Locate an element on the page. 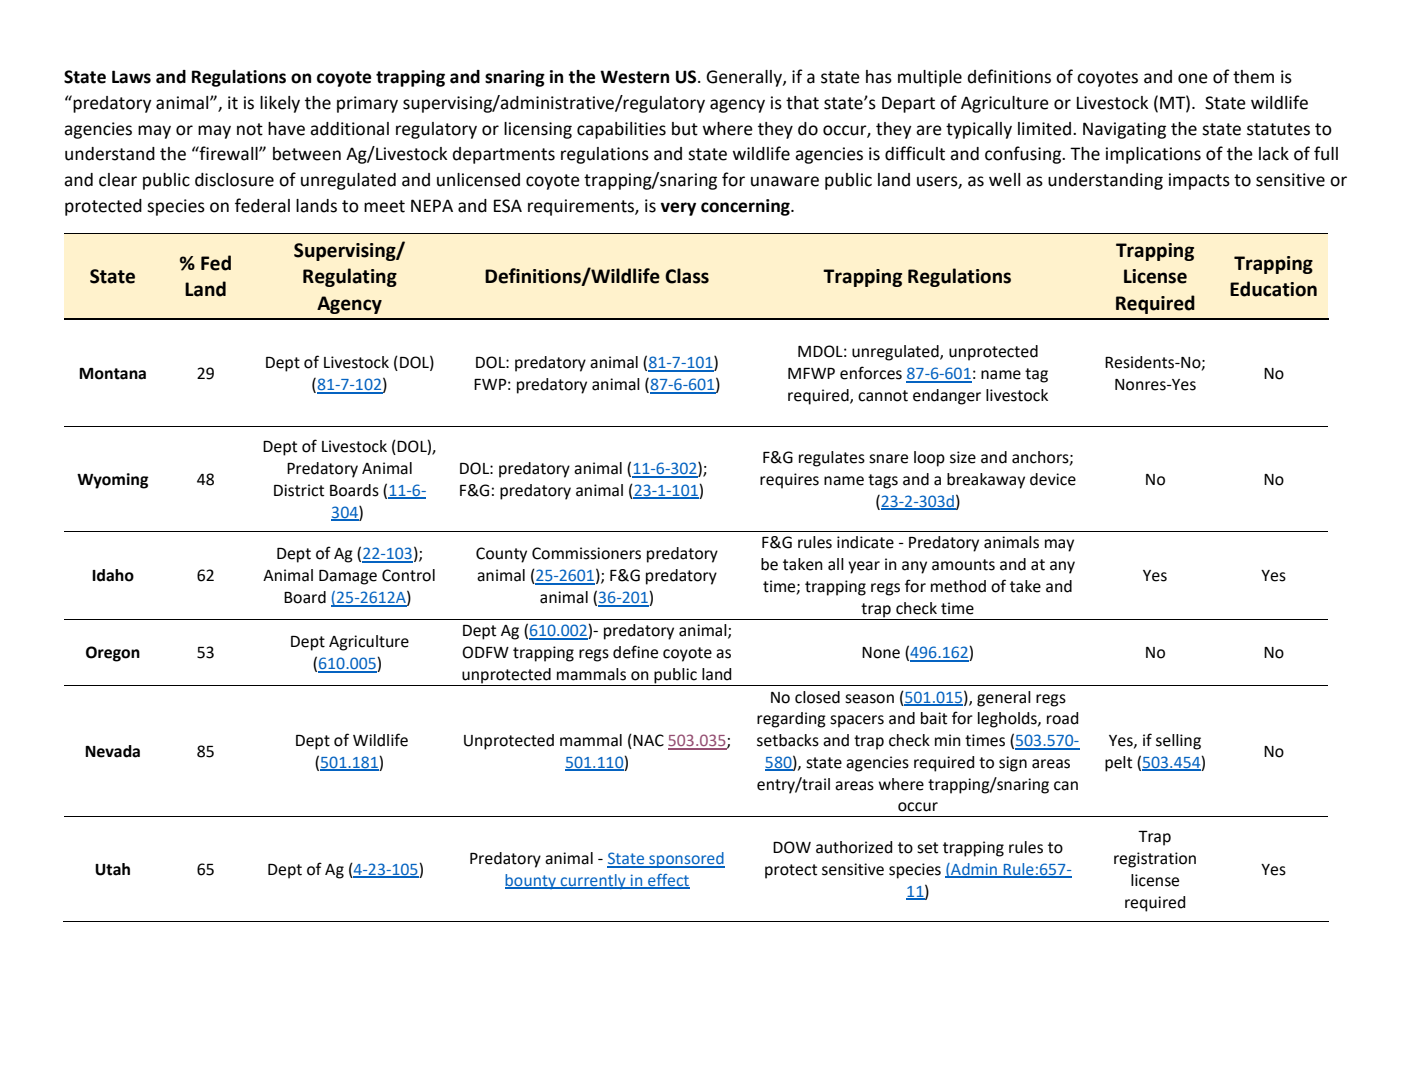 The height and width of the image is (1091, 1412). likely is located at coordinates (280, 104).
